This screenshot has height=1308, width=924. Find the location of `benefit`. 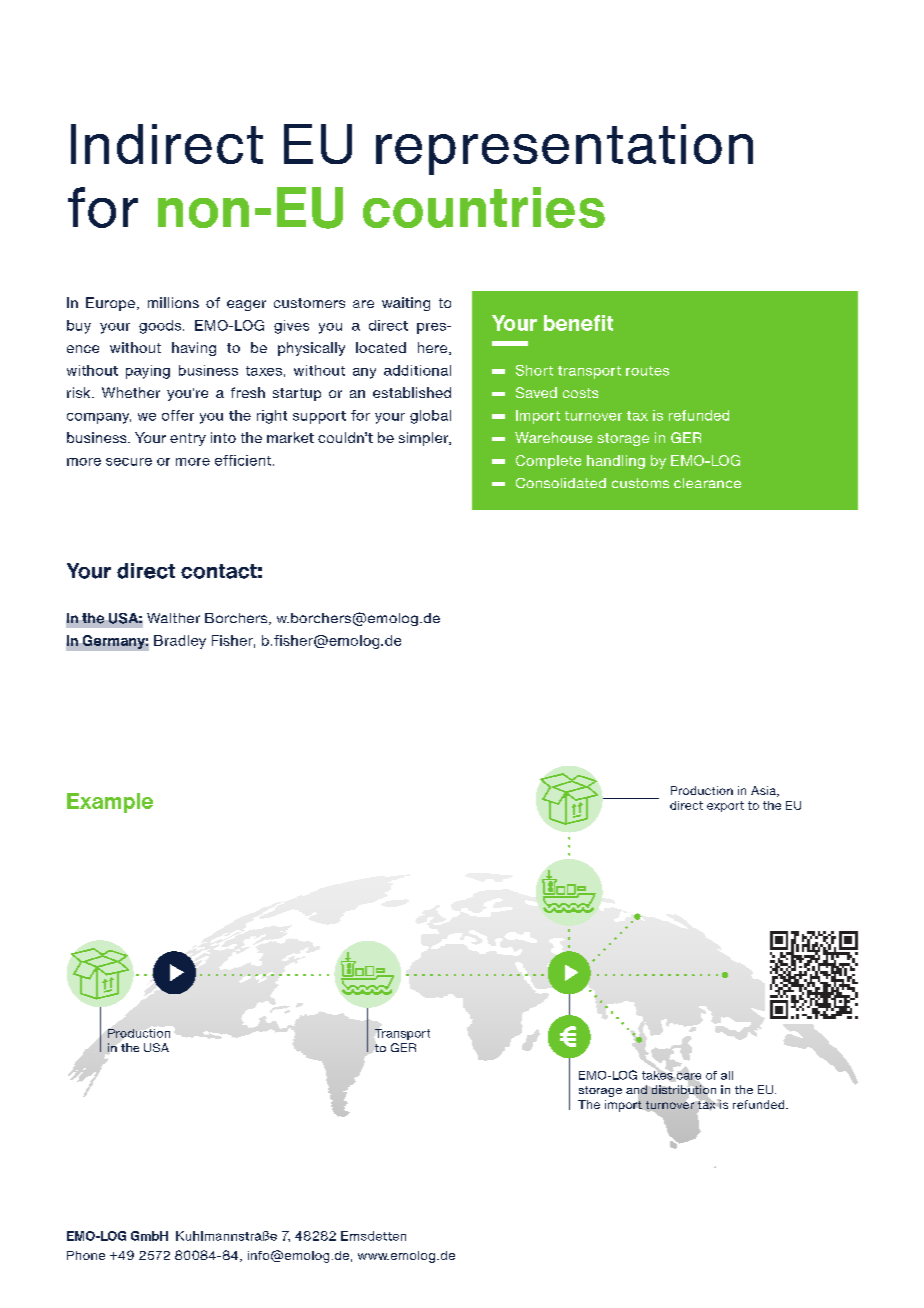

benefit is located at coordinates (578, 323).
